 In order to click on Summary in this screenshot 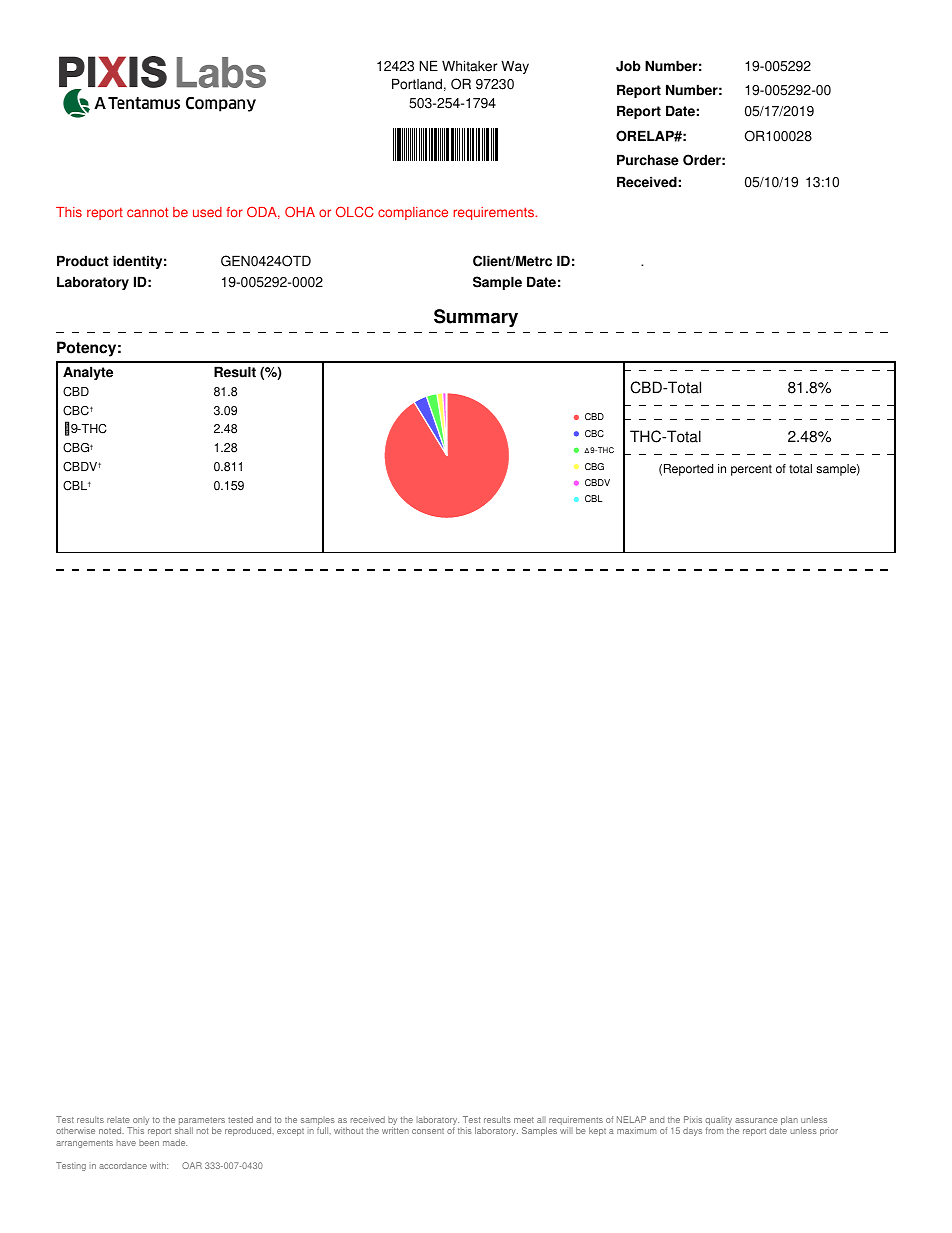, I will do `click(476, 318)`.
